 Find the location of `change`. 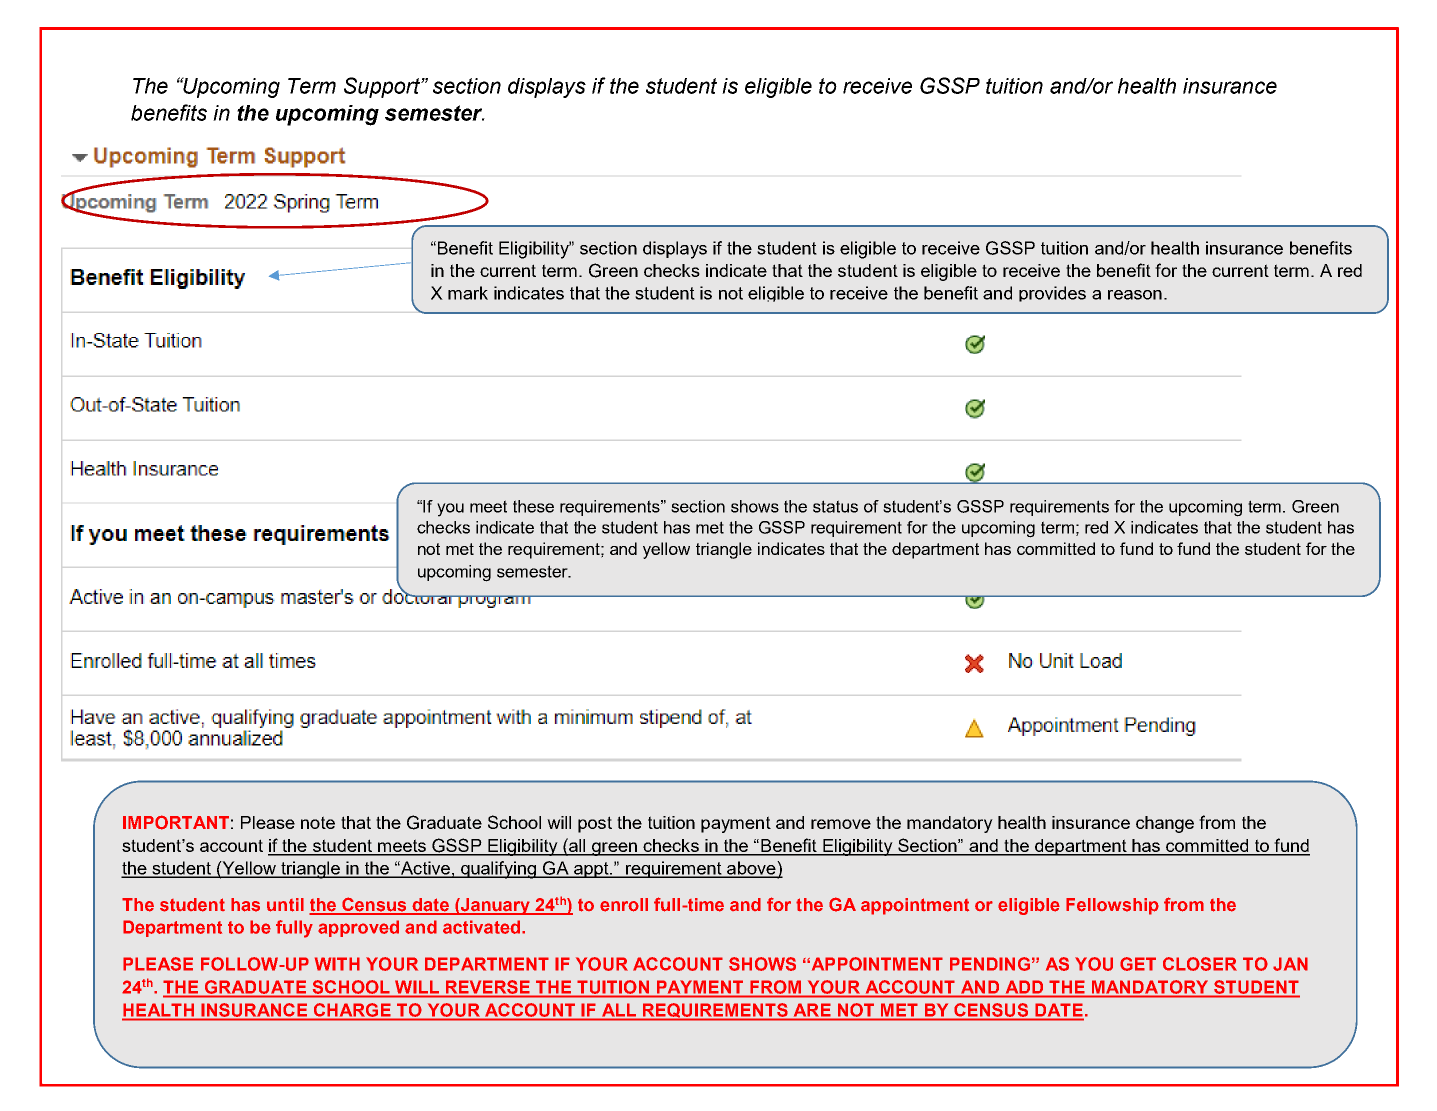

change is located at coordinates (1165, 824).
